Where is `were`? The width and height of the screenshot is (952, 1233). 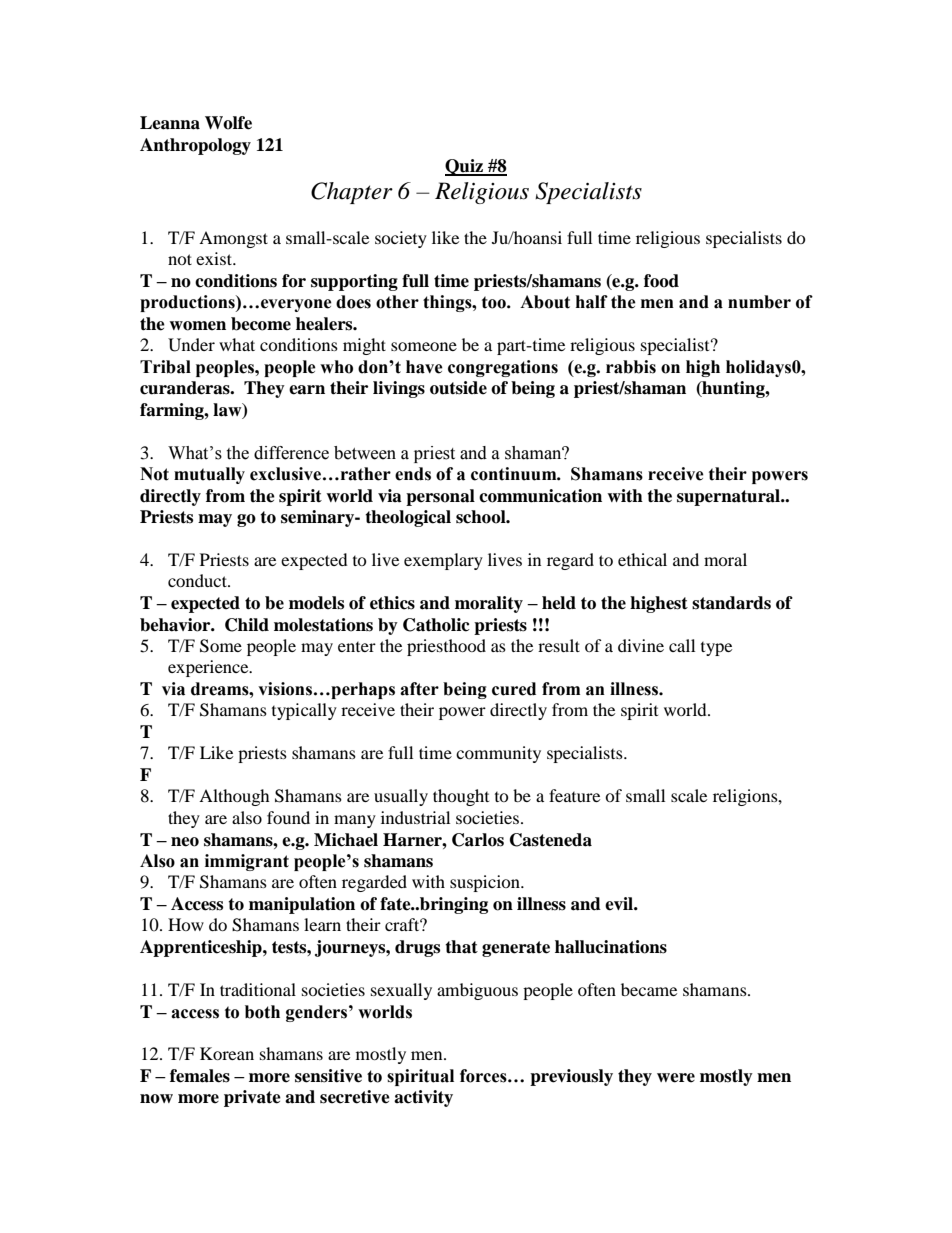
were is located at coordinates (676, 1078).
